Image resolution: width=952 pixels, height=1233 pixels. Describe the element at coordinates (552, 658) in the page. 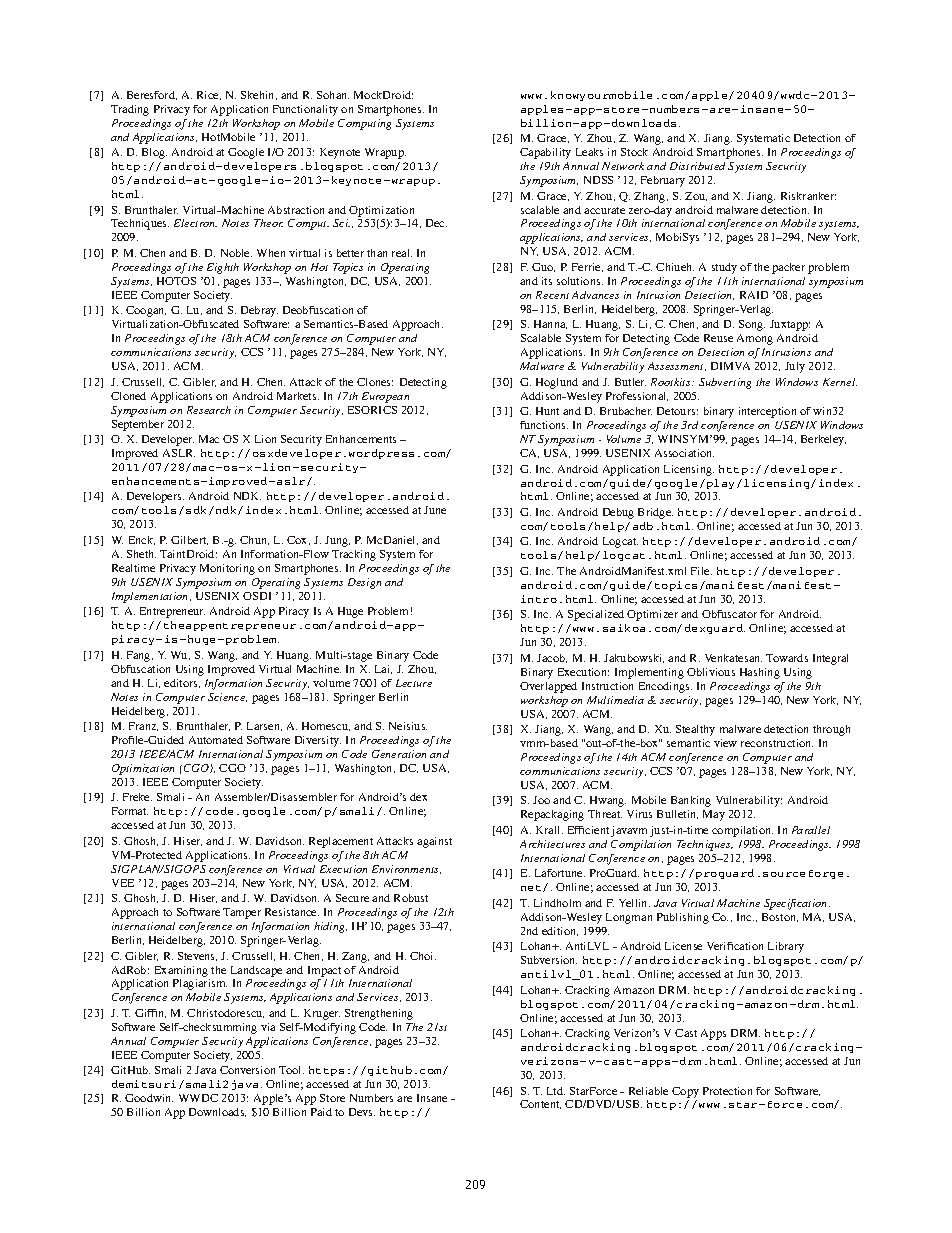

I see `Jacob` at that location.
